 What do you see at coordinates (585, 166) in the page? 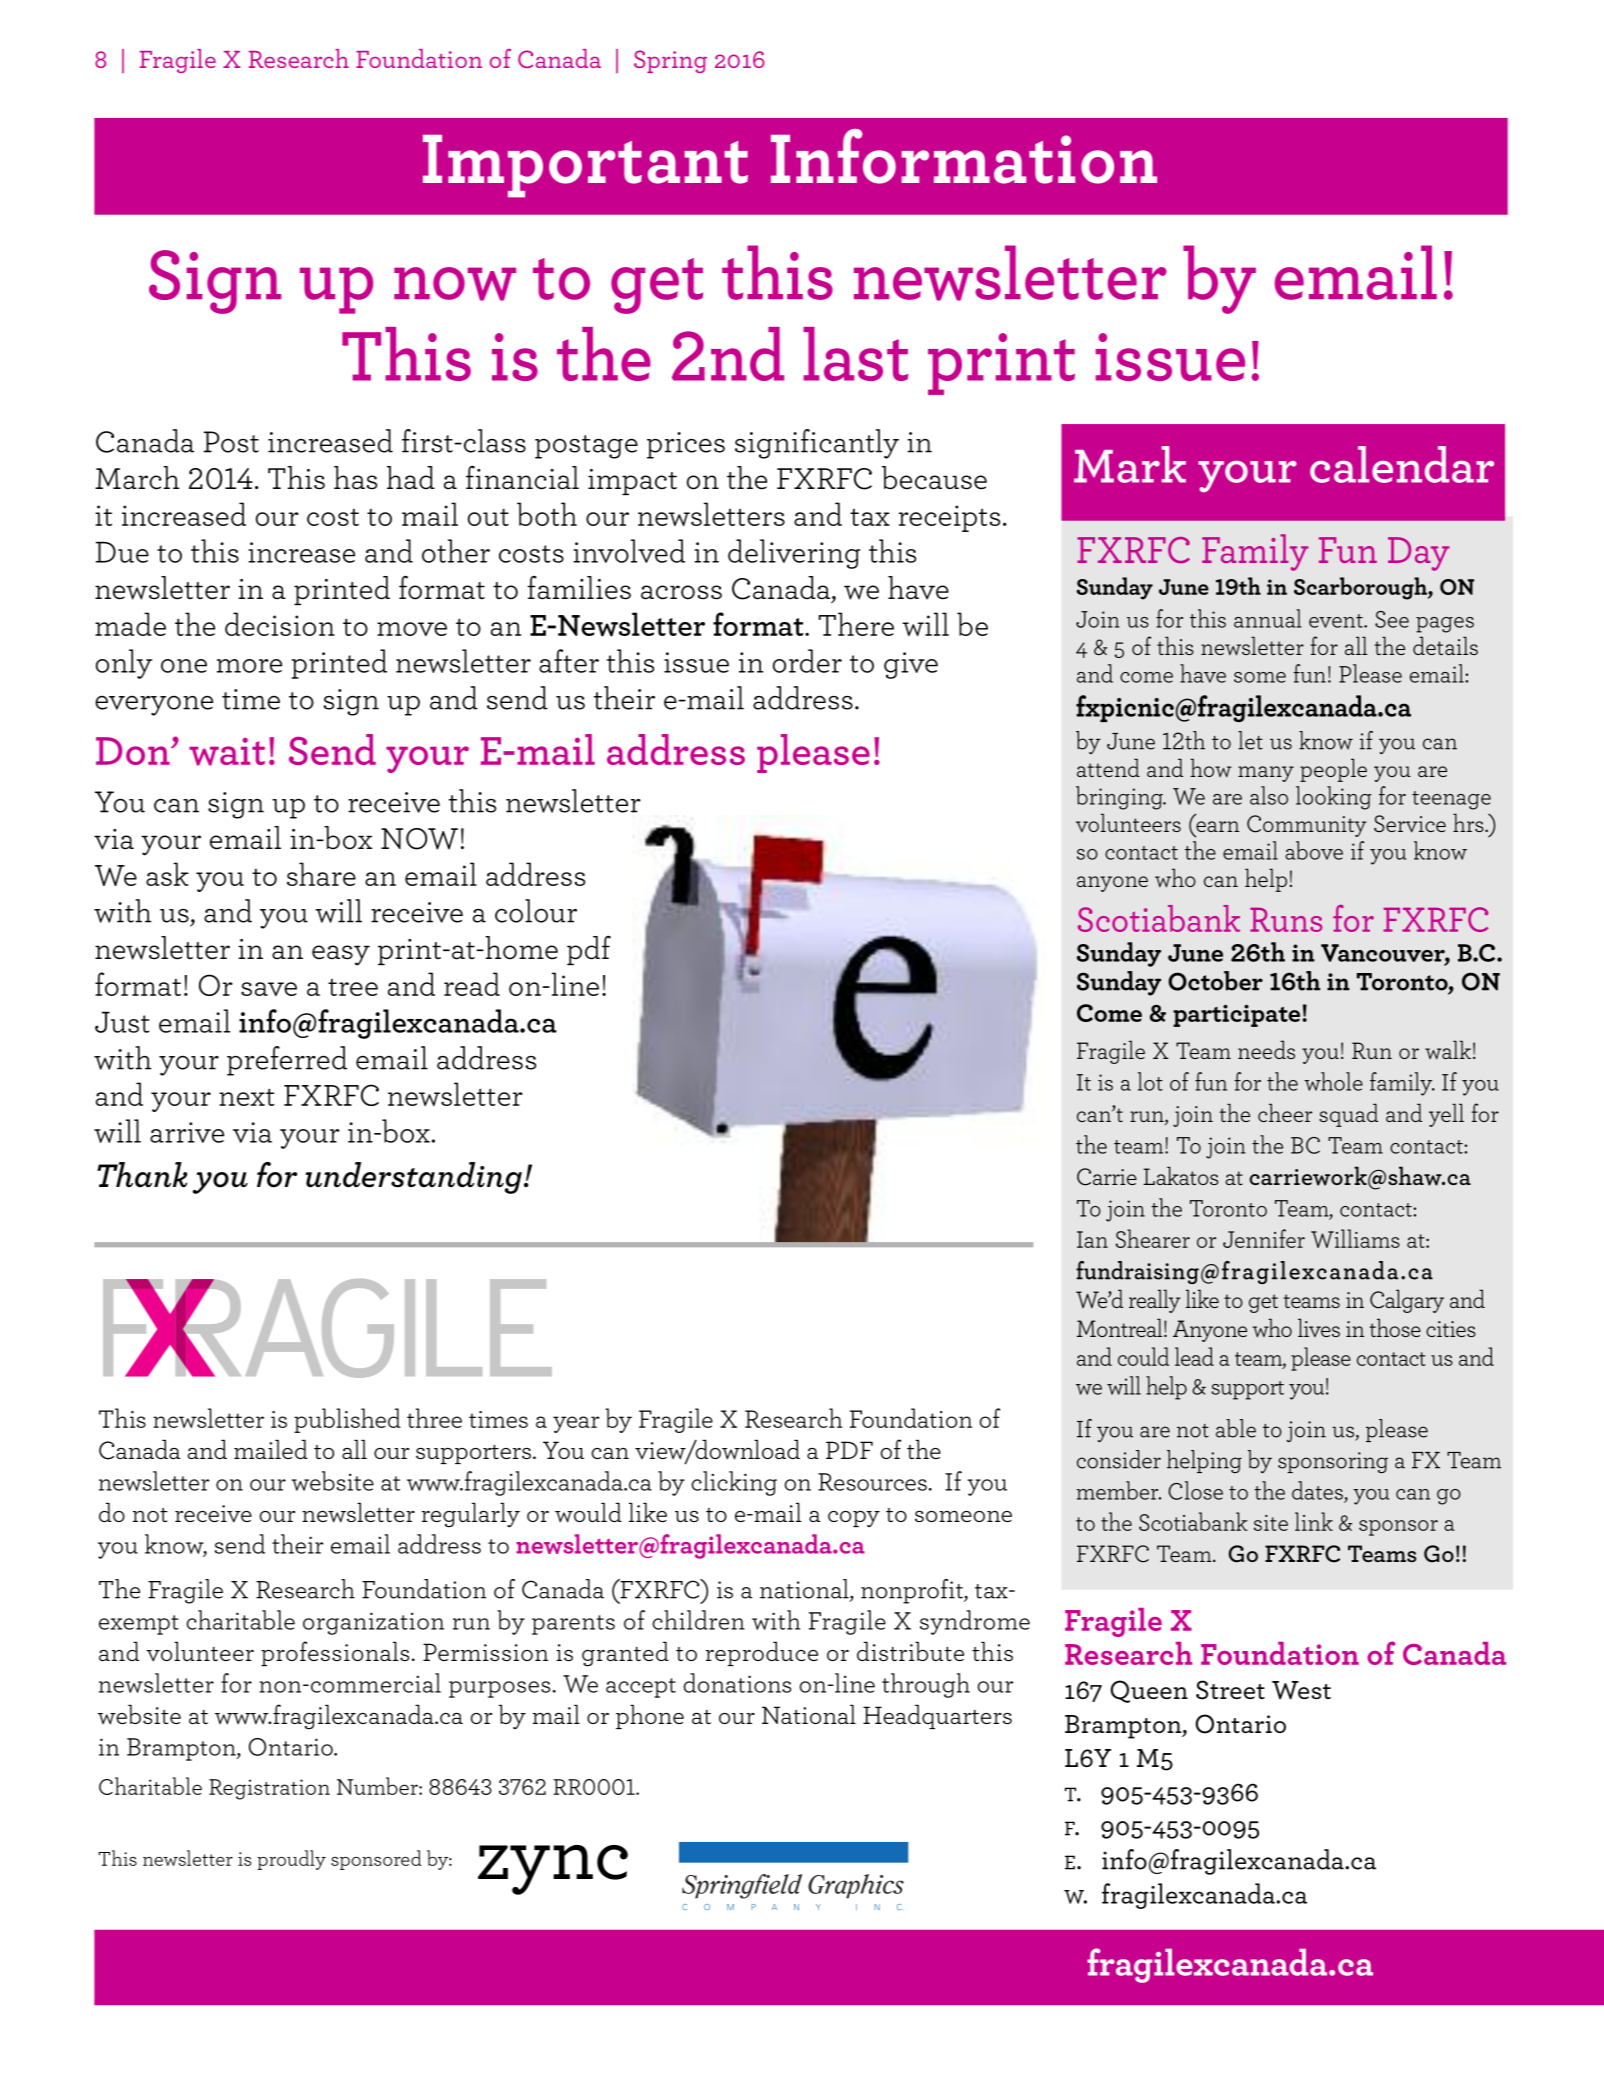
I see `Important` at bounding box center [585, 166].
